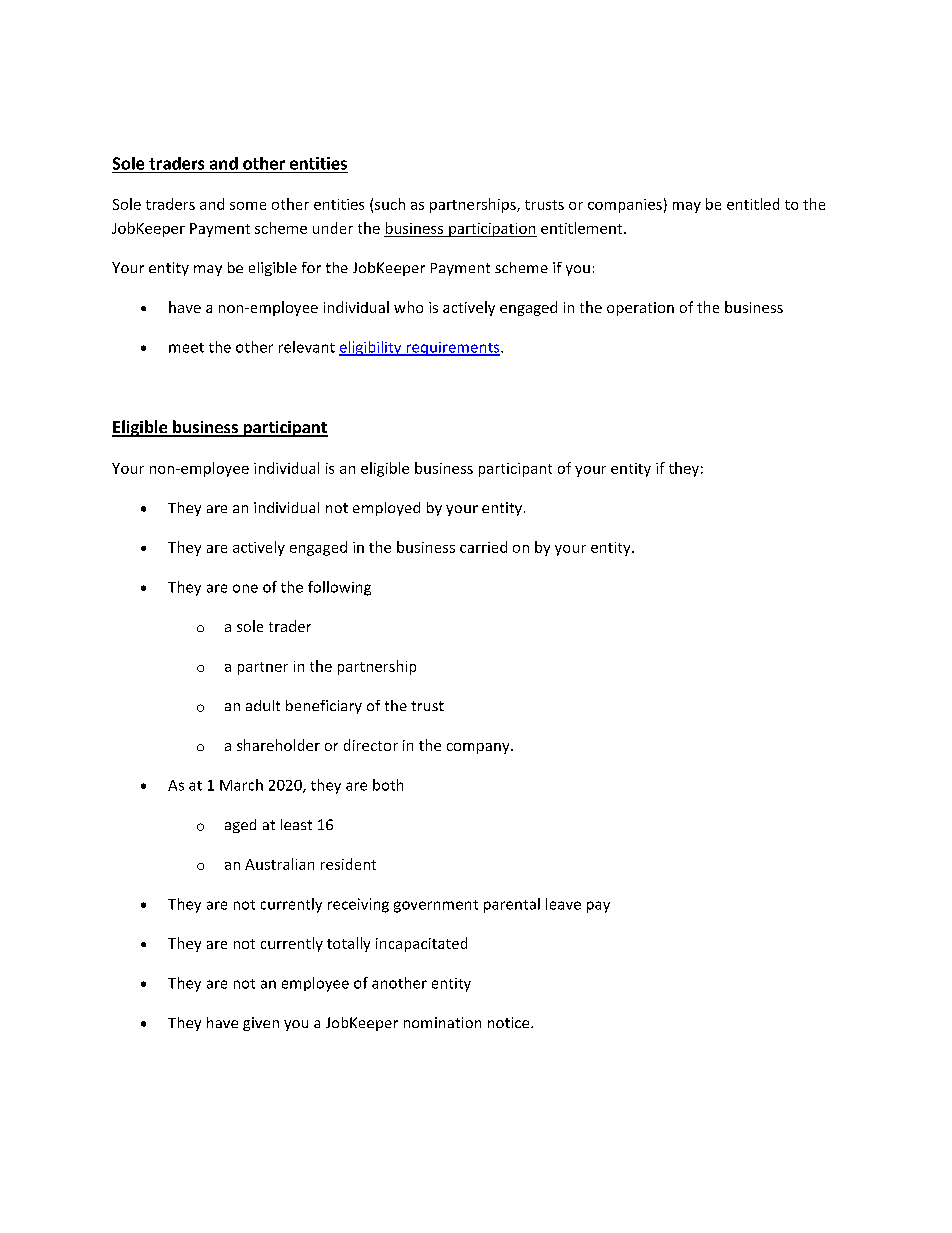 The width and height of the screenshot is (952, 1233). What do you see at coordinates (248, 206) in the screenshot?
I see `some` at bounding box center [248, 206].
